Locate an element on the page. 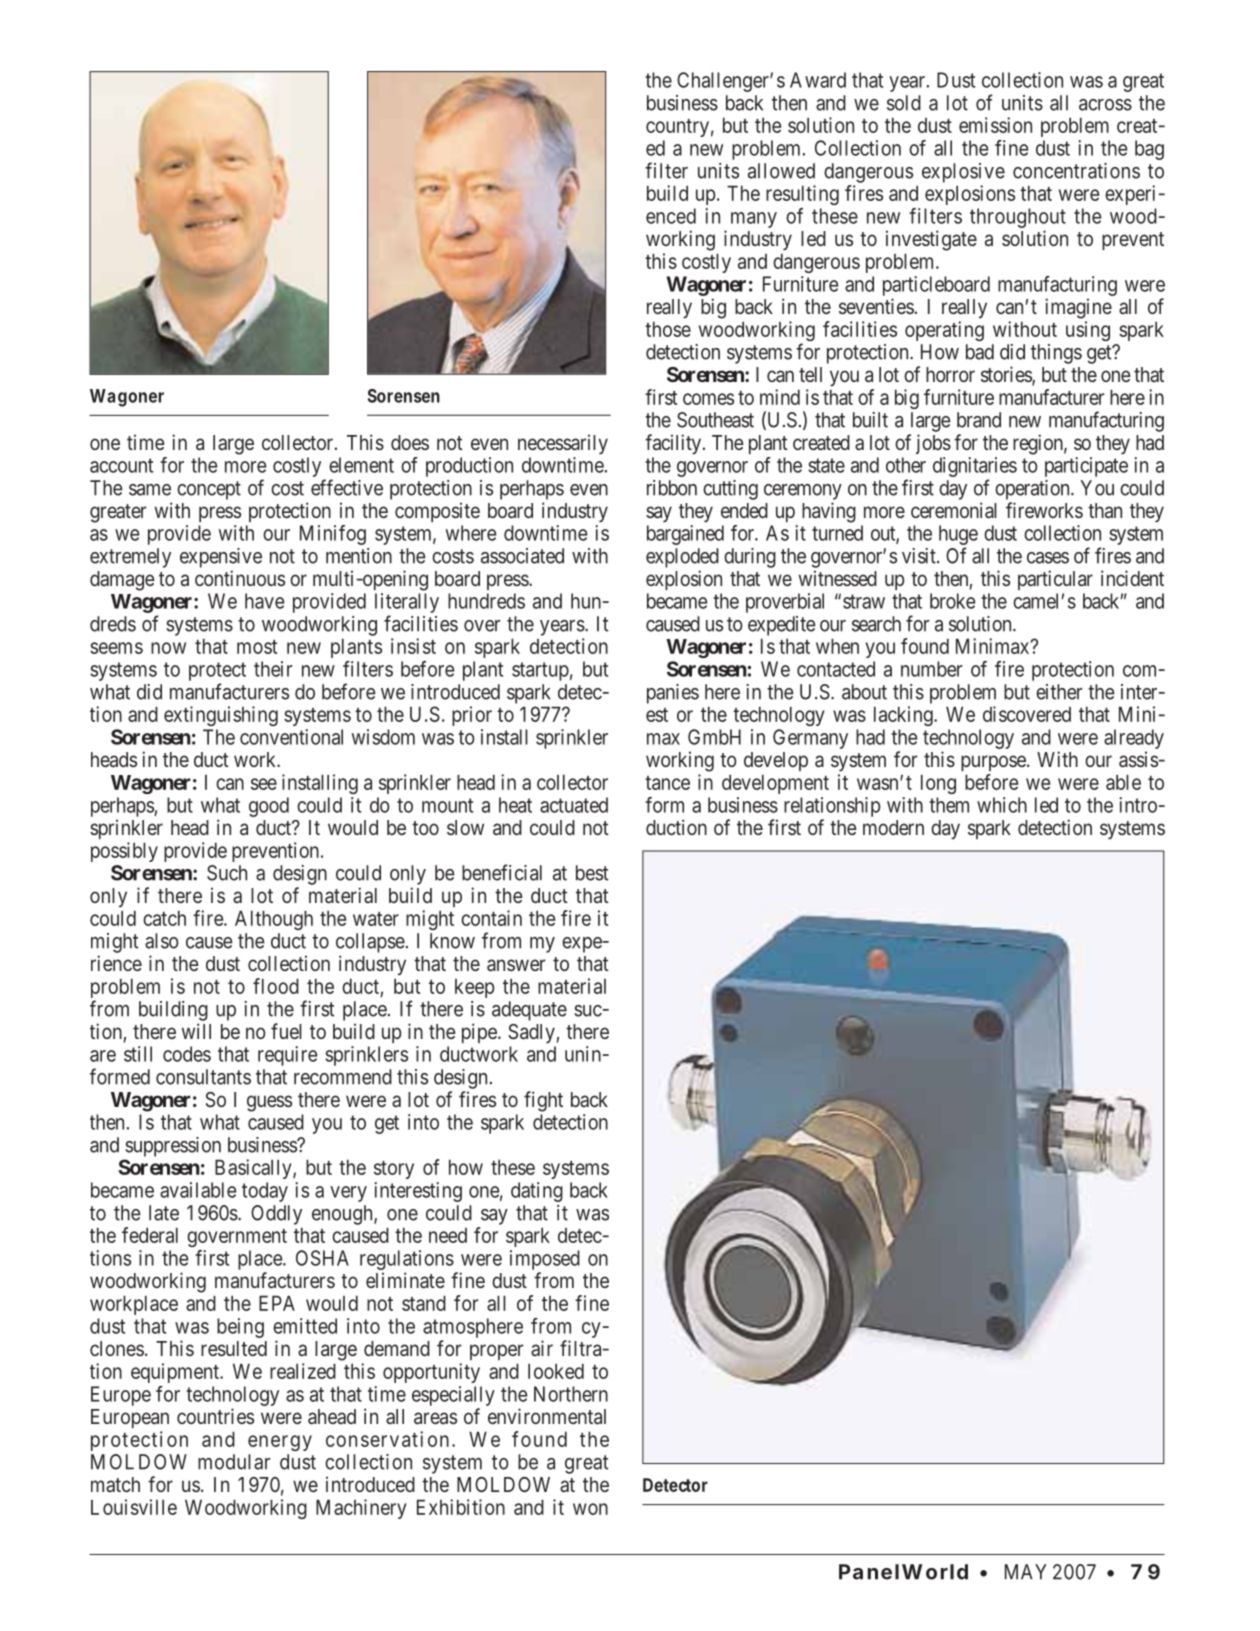 The height and width of the document is (1631, 1260). exploded is located at coordinates (682, 558).
